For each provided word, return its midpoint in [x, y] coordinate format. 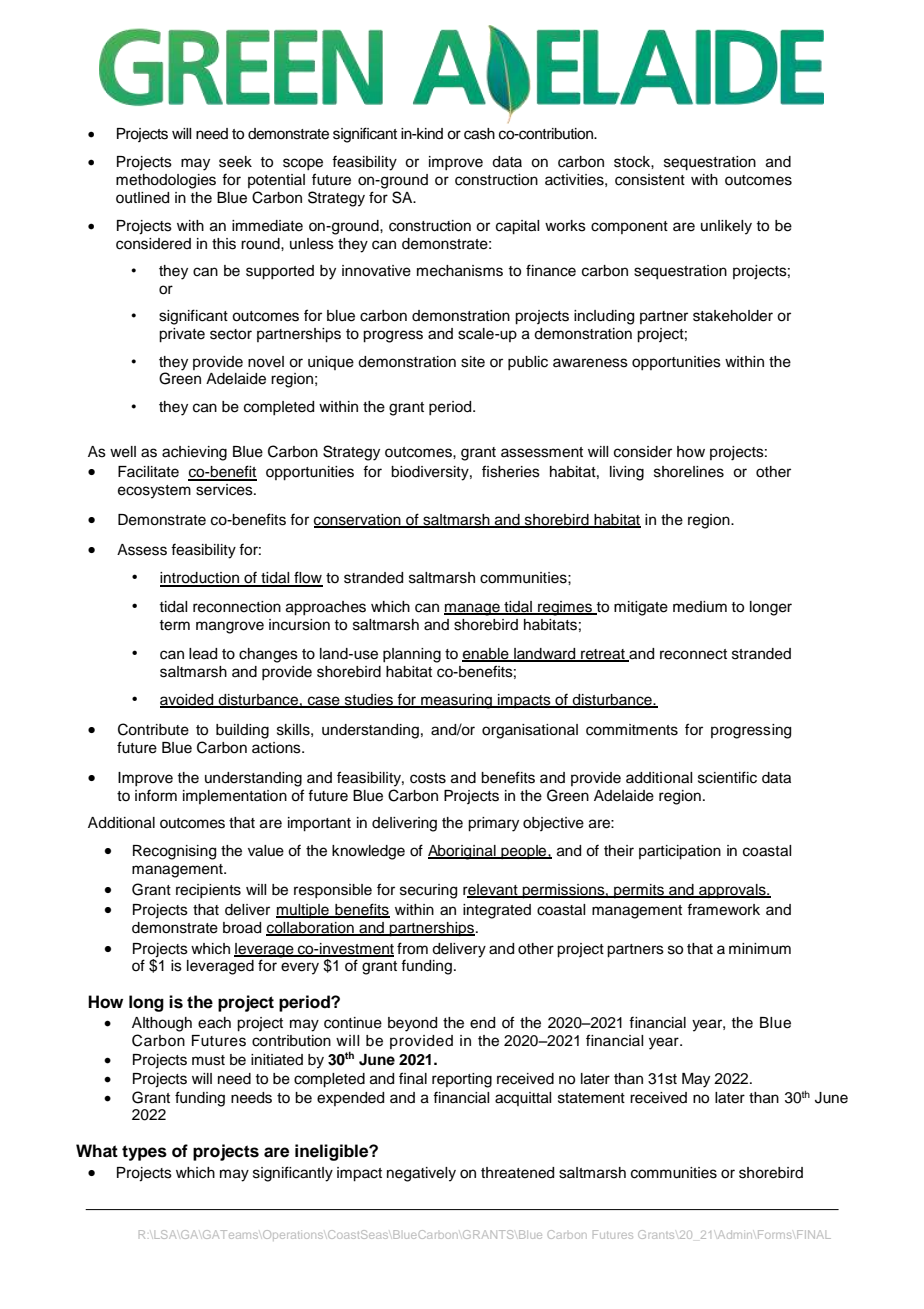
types [144, 1153]
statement [591, 1098]
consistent [650, 180]
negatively [421, 1174]
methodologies [166, 181]
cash [479, 134]
